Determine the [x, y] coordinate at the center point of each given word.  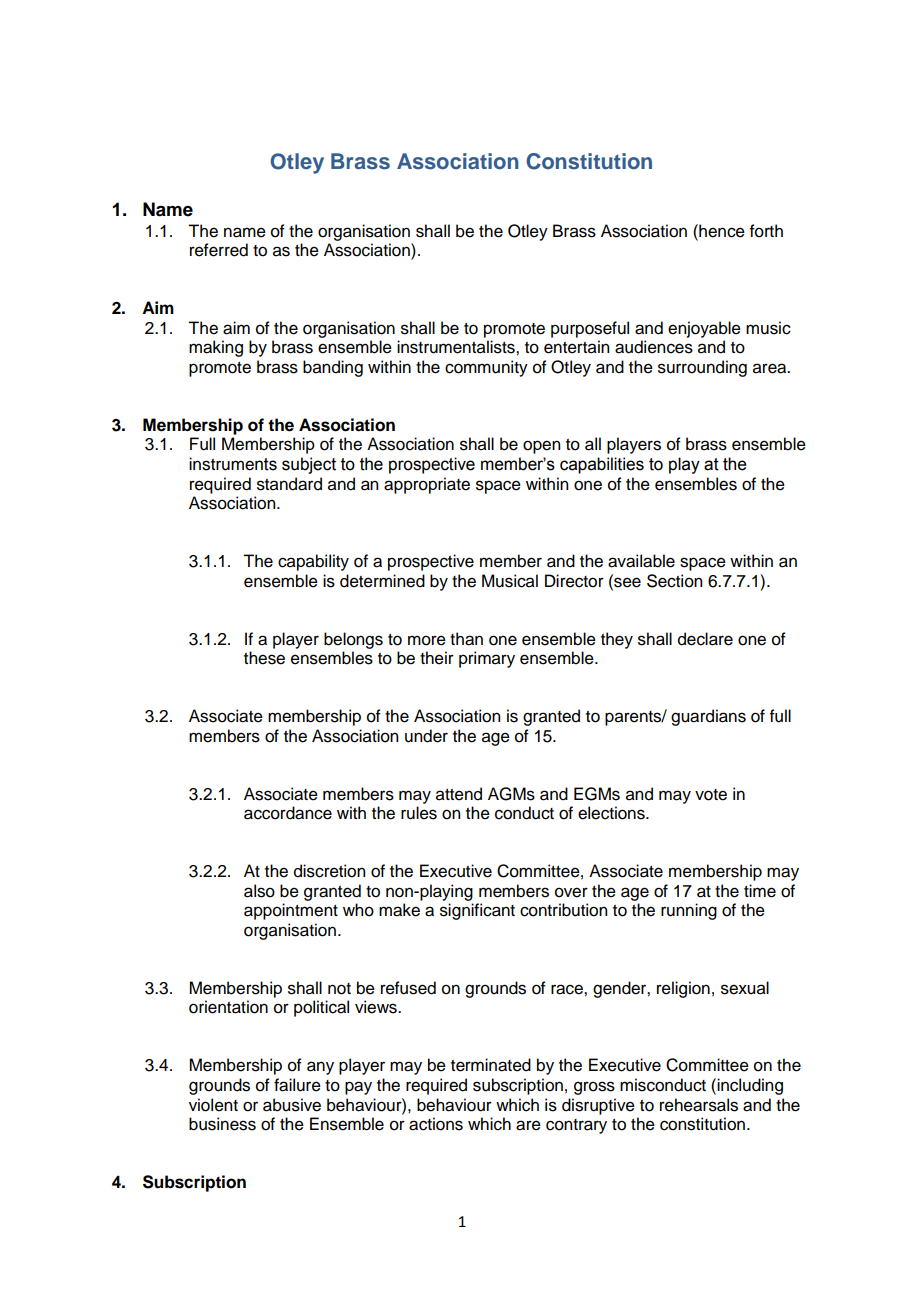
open [541, 447]
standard [289, 484]
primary [487, 659]
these [264, 658]
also [259, 891]
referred [219, 250]
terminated [491, 1065]
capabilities [602, 465]
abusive [292, 1105]
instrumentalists [457, 347]
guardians [708, 717]
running [689, 911]
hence [721, 231]
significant [477, 911]
